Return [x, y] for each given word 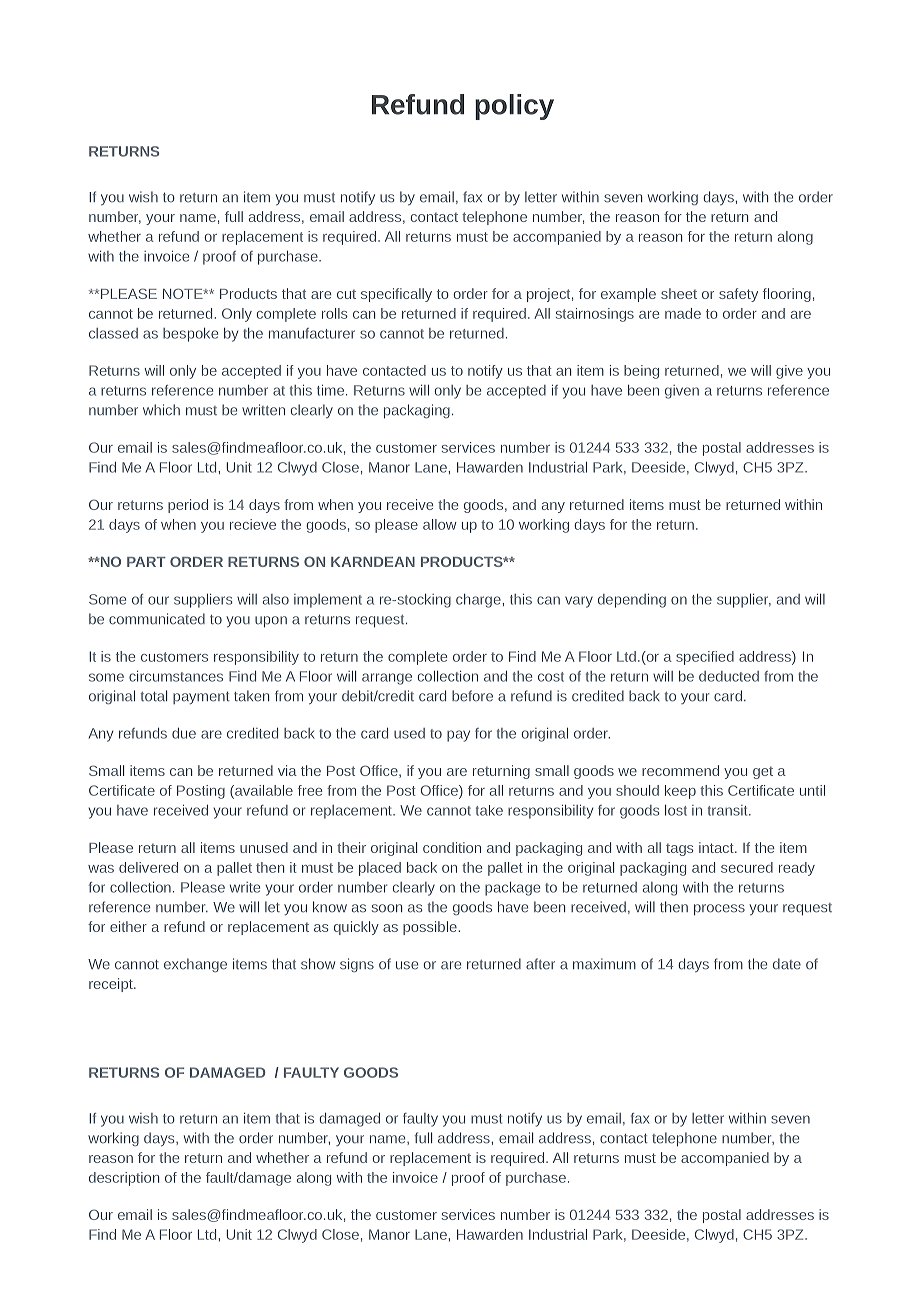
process [719, 910]
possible [431, 928]
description [124, 1179]
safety [738, 295]
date [787, 964]
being [641, 372]
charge [479, 601]
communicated [157, 619]
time [330, 390]
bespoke [190, 335]
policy [514, 107]
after [540, 964]
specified [705, 658]
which [161, 409]
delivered [148, 867]
